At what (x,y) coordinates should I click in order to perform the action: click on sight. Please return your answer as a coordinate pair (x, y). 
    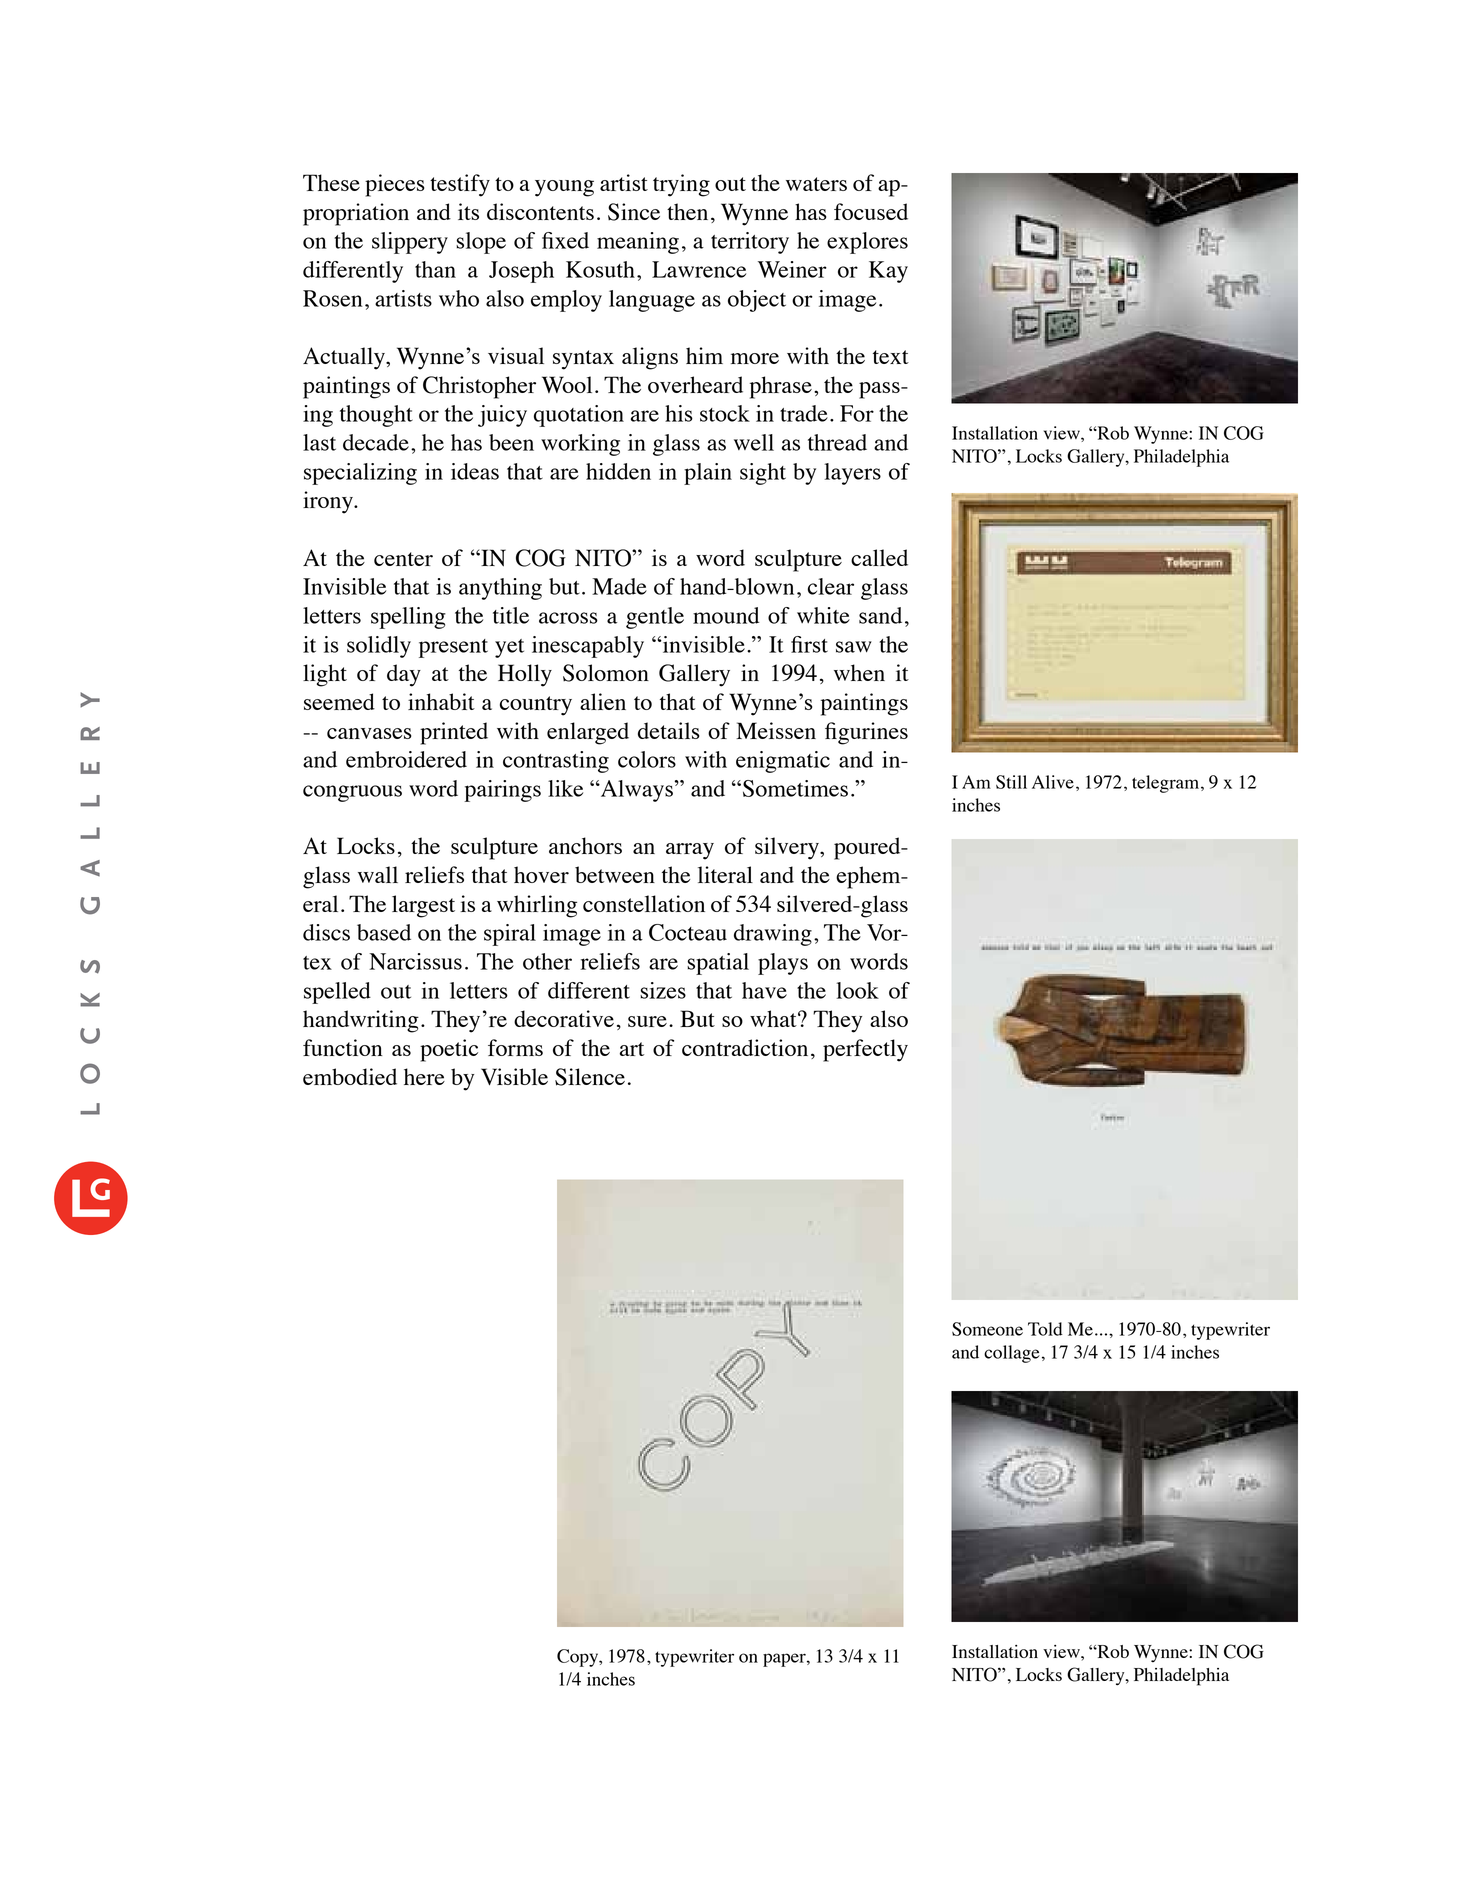
    Looking at the image, I should click on (763, 474).
